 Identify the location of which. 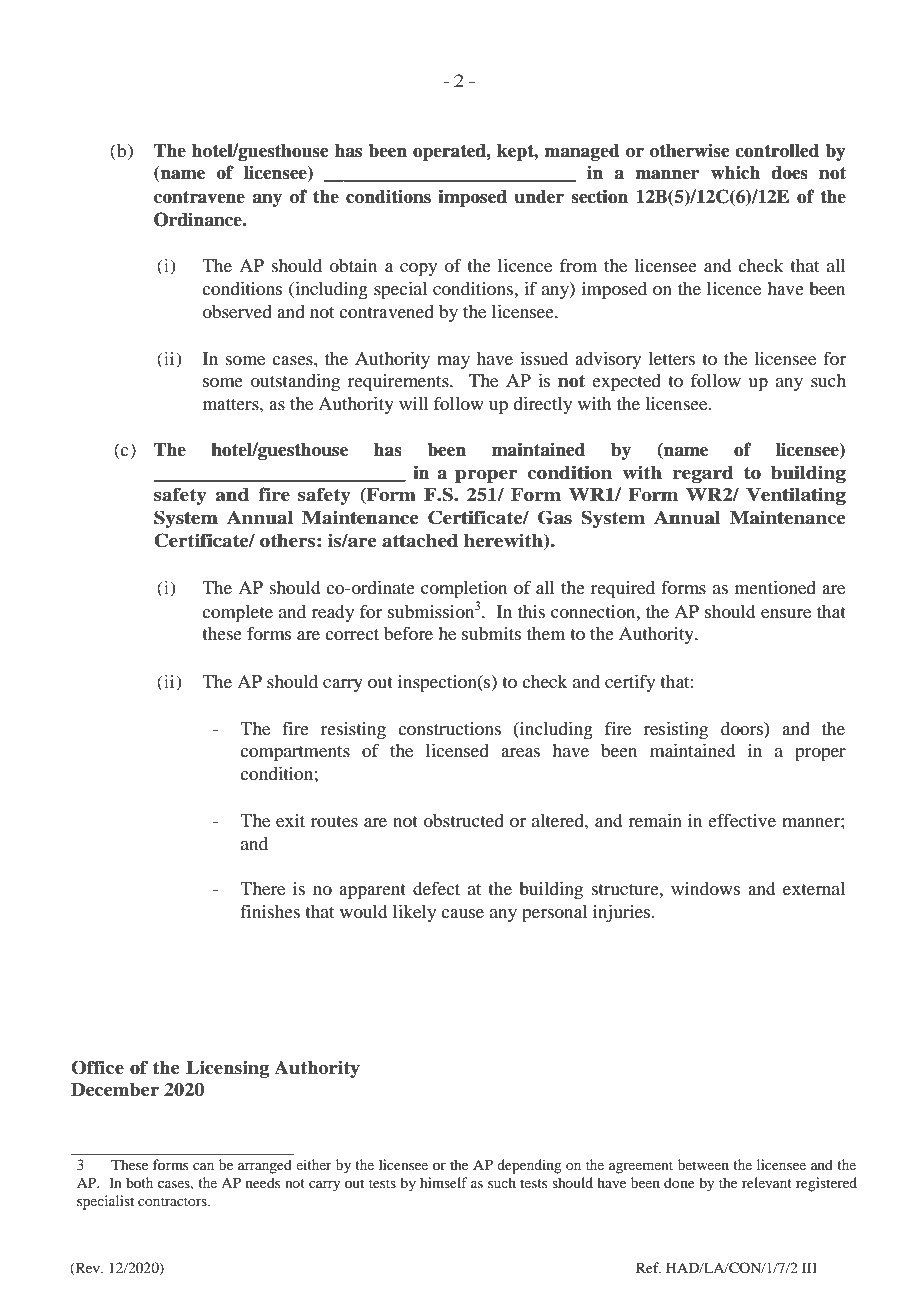
(735, 172).
